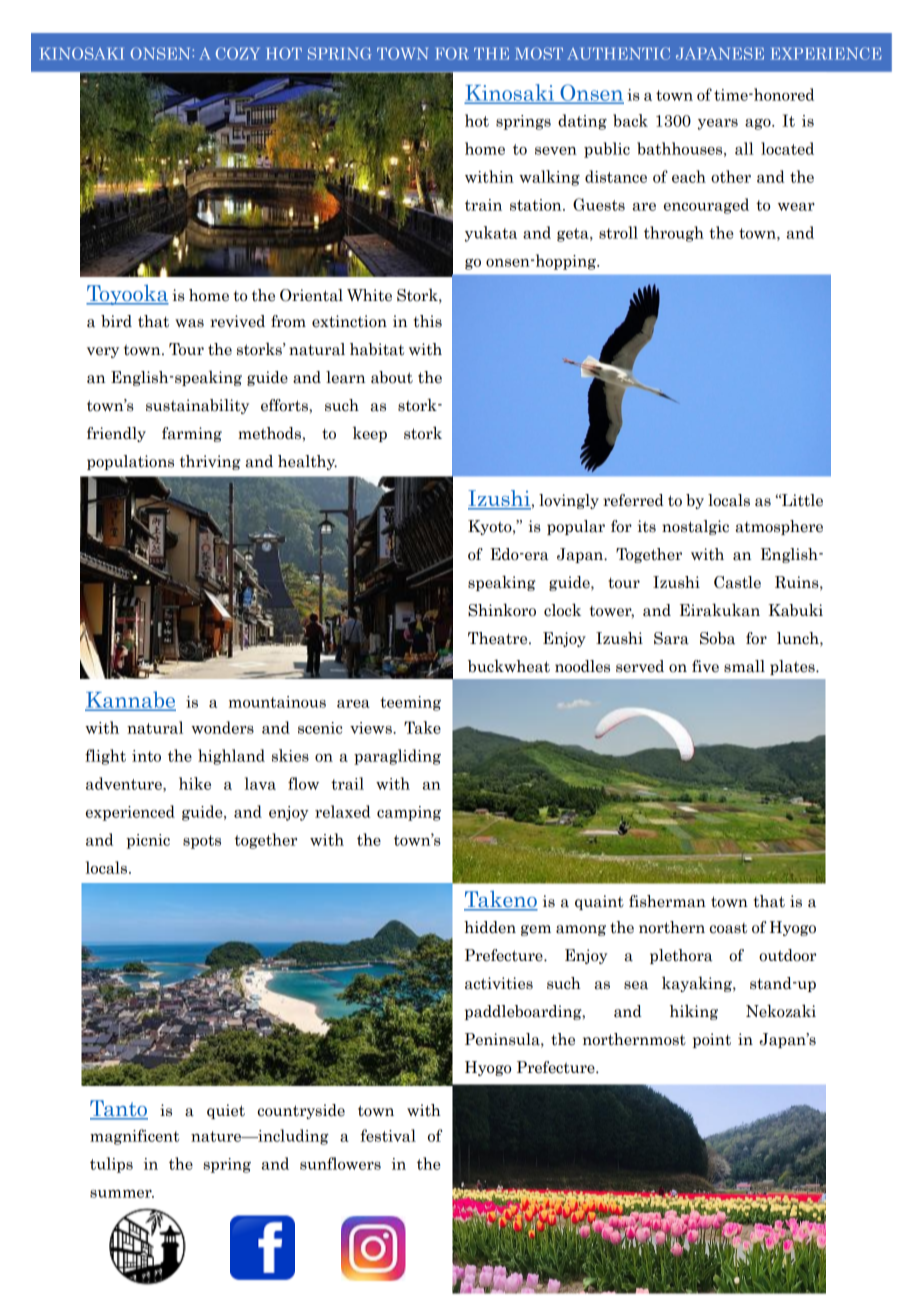 The width and height of the document is (924, 1308). What do you see at coordinates (226, 1111) in the document?
I see `quiet` at bounding box center [226, 1111].
